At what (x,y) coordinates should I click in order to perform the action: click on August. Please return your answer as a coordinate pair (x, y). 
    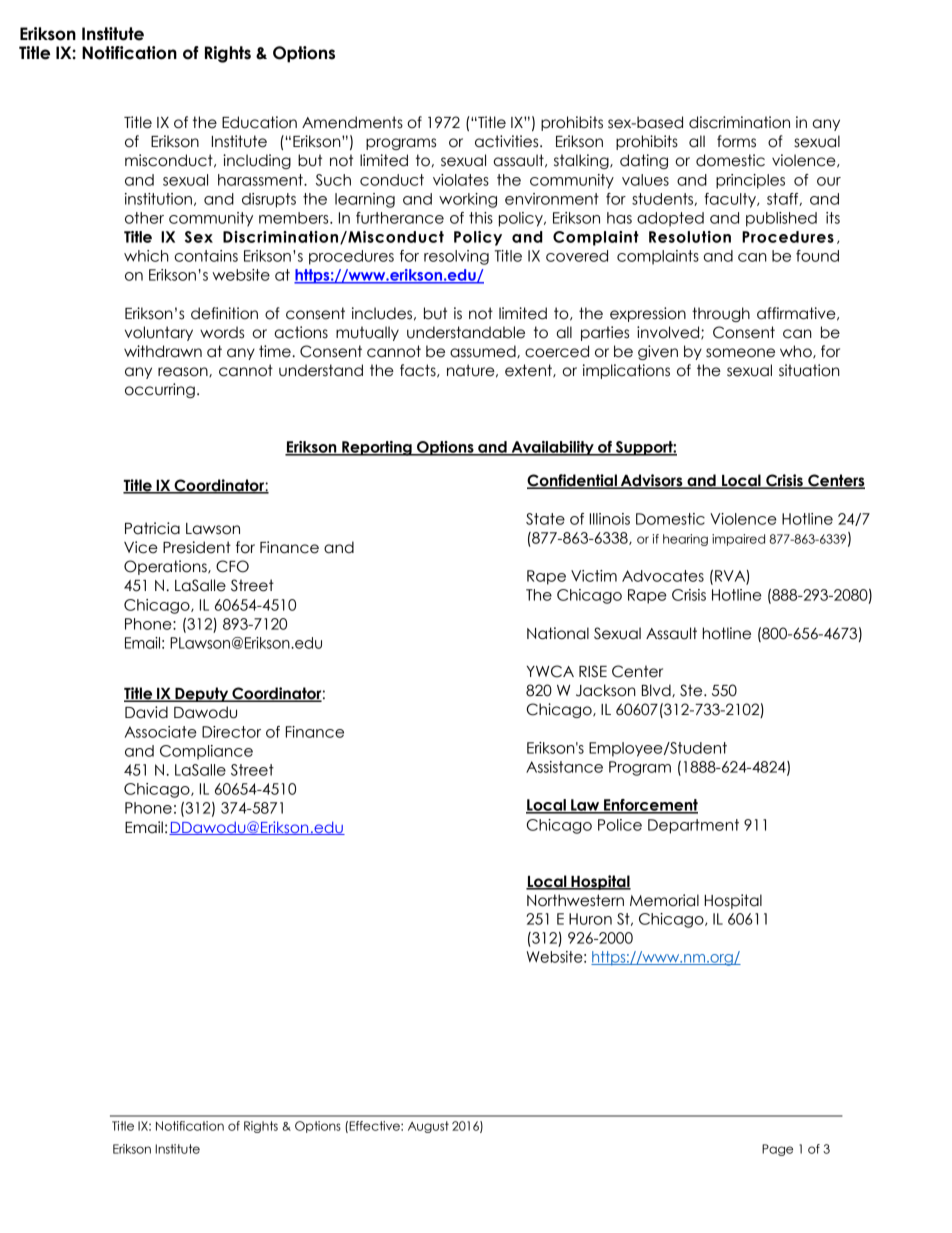
    Looking at the image, I should click on (428, 1127).
